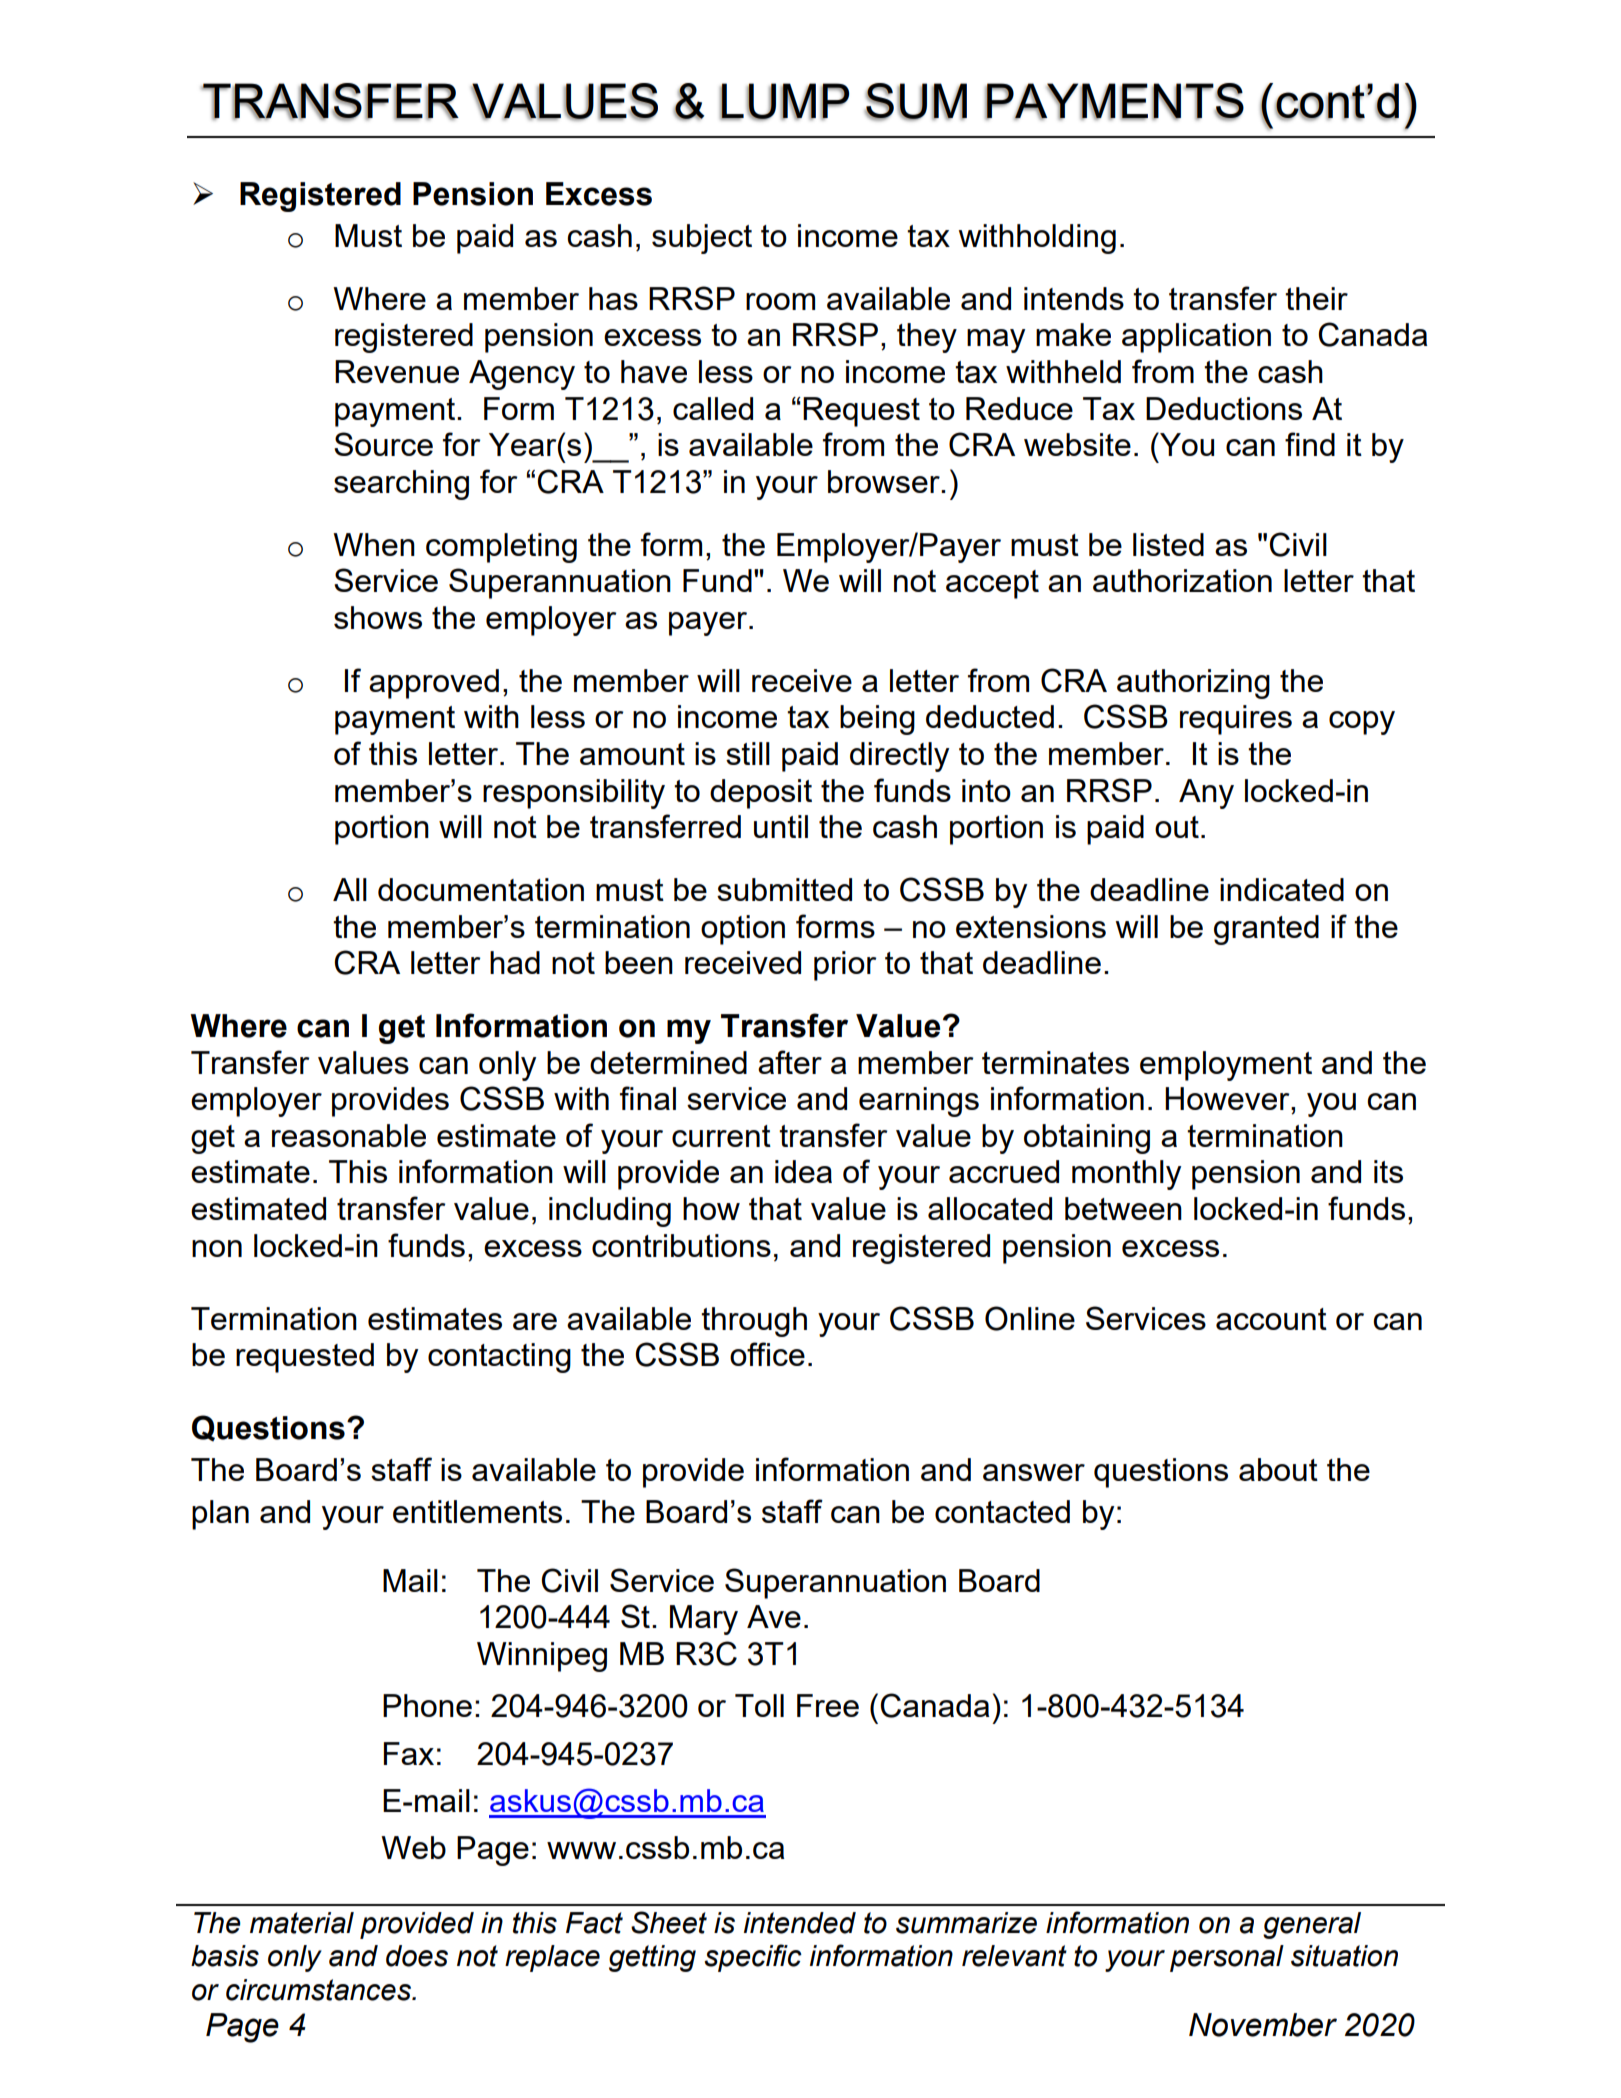  I want to click on room, so click(780, 301).
